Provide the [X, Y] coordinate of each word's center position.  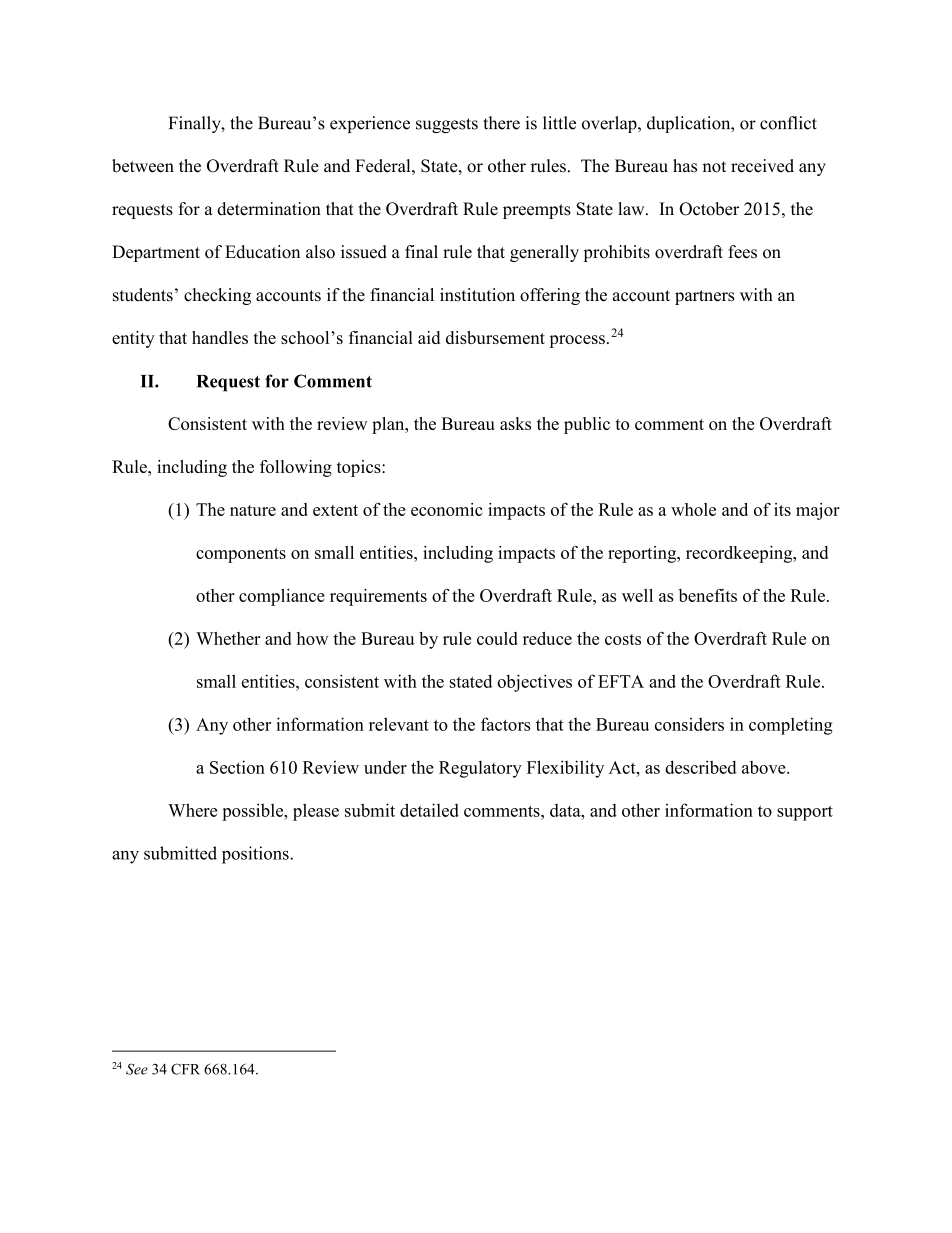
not [714, 167]
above [765, 767]
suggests [447, 125]
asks [515, 423]
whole [693, 509]
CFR [185, 1069]
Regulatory [480, 769]
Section [237, 767]
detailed [429, 810]
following [296, 468]
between [143, 166]
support [805, 813]
